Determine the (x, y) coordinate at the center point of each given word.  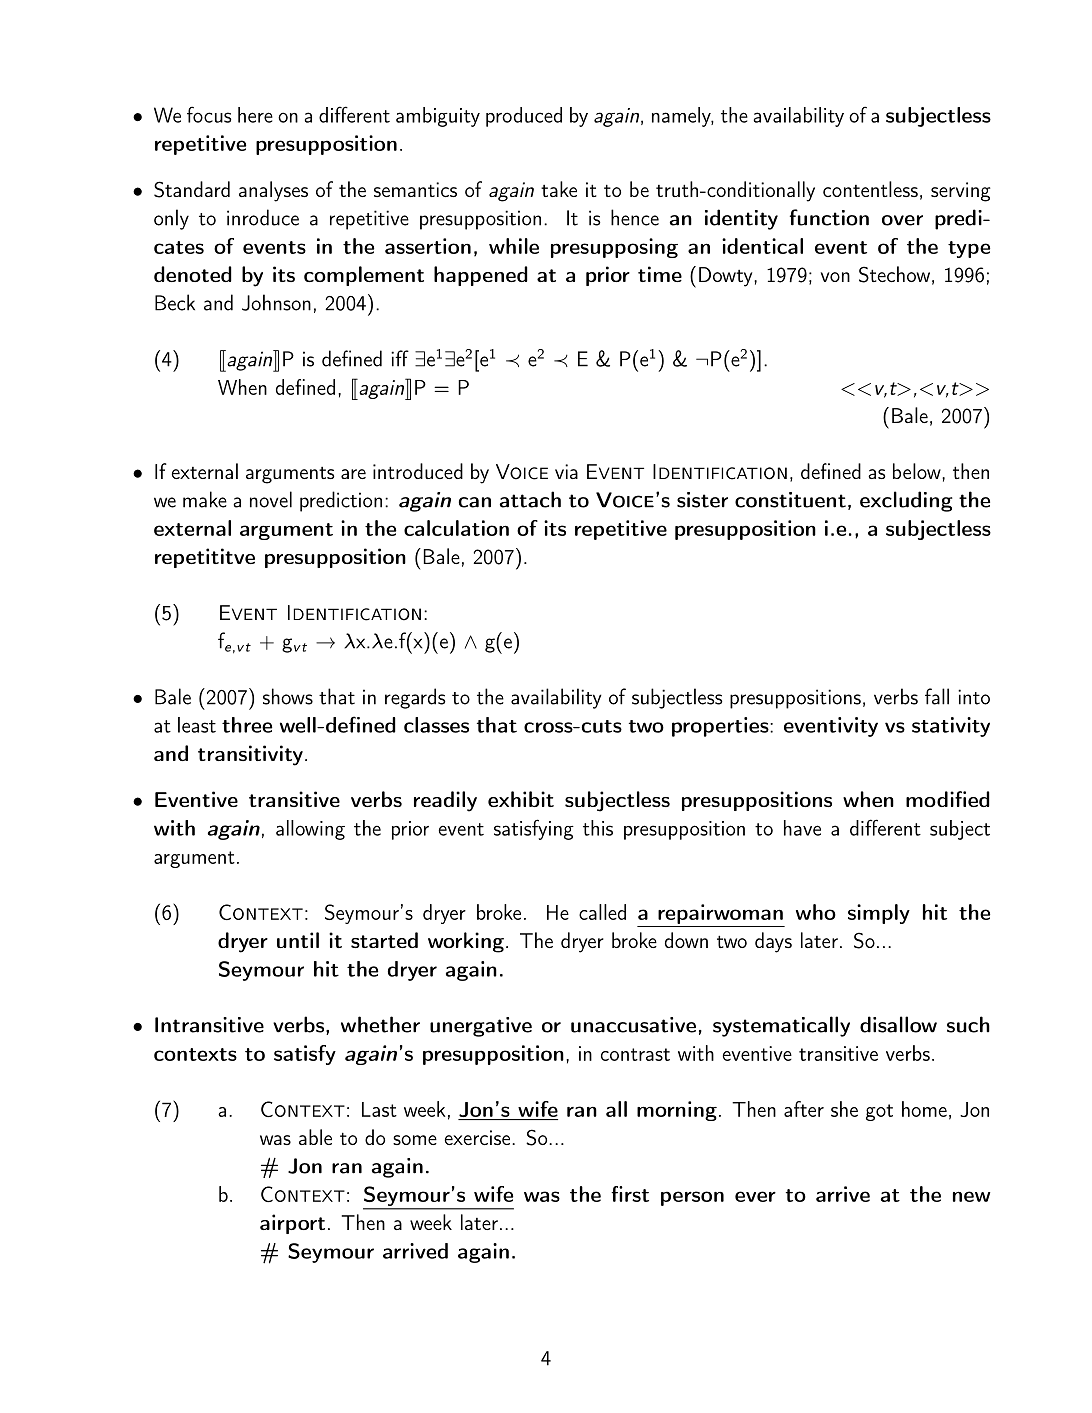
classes (436, 725)
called (602, 912)
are (353, 474)
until (298, 940)
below (918, 471)
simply (879, 914)
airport (292, 1224)
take (559, 189)
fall (937, 696)
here (255, 115)
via (566, 471)
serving (960, 192)
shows (288, 696)
